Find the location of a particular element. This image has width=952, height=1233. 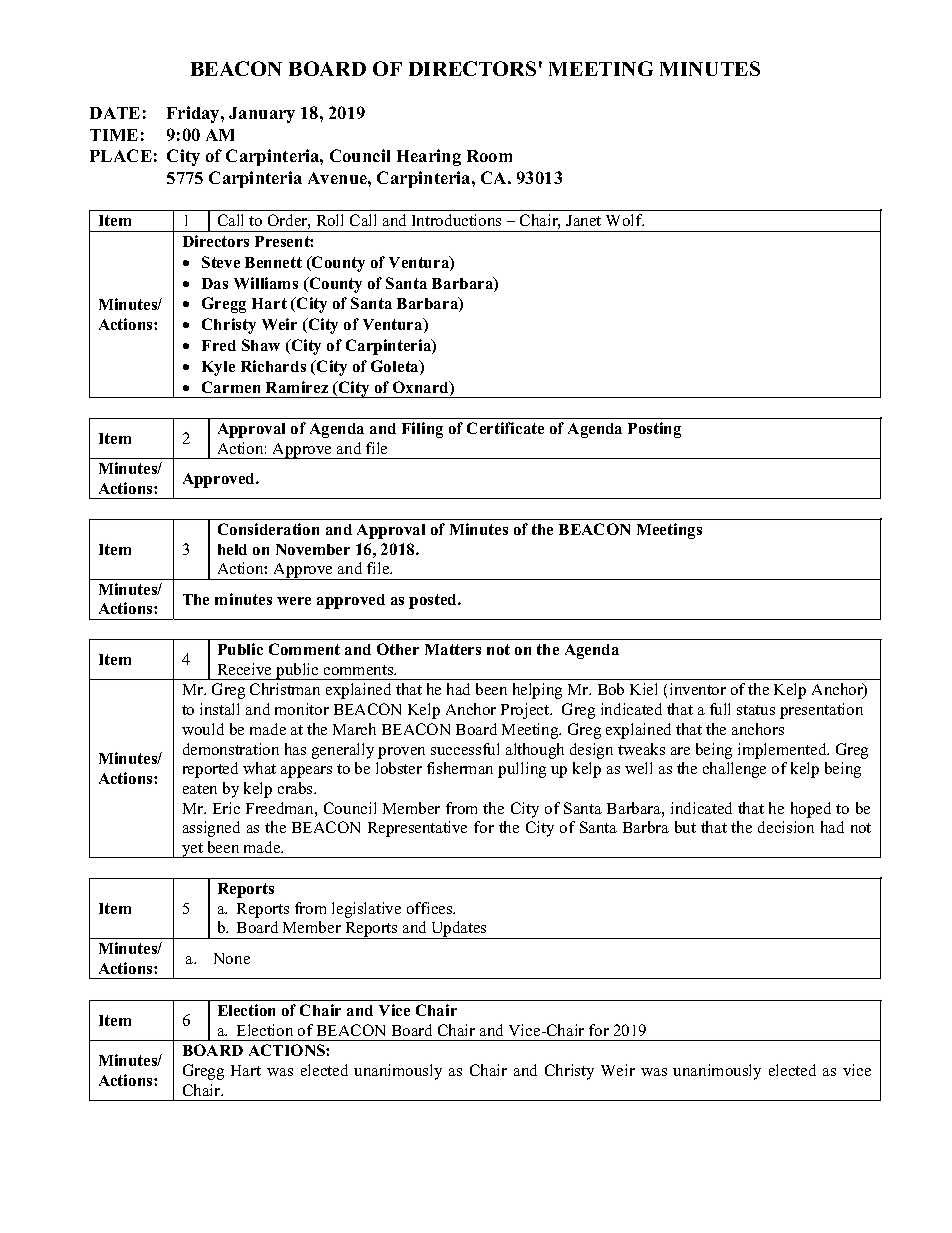

None is located at coordinates (232, 958).
